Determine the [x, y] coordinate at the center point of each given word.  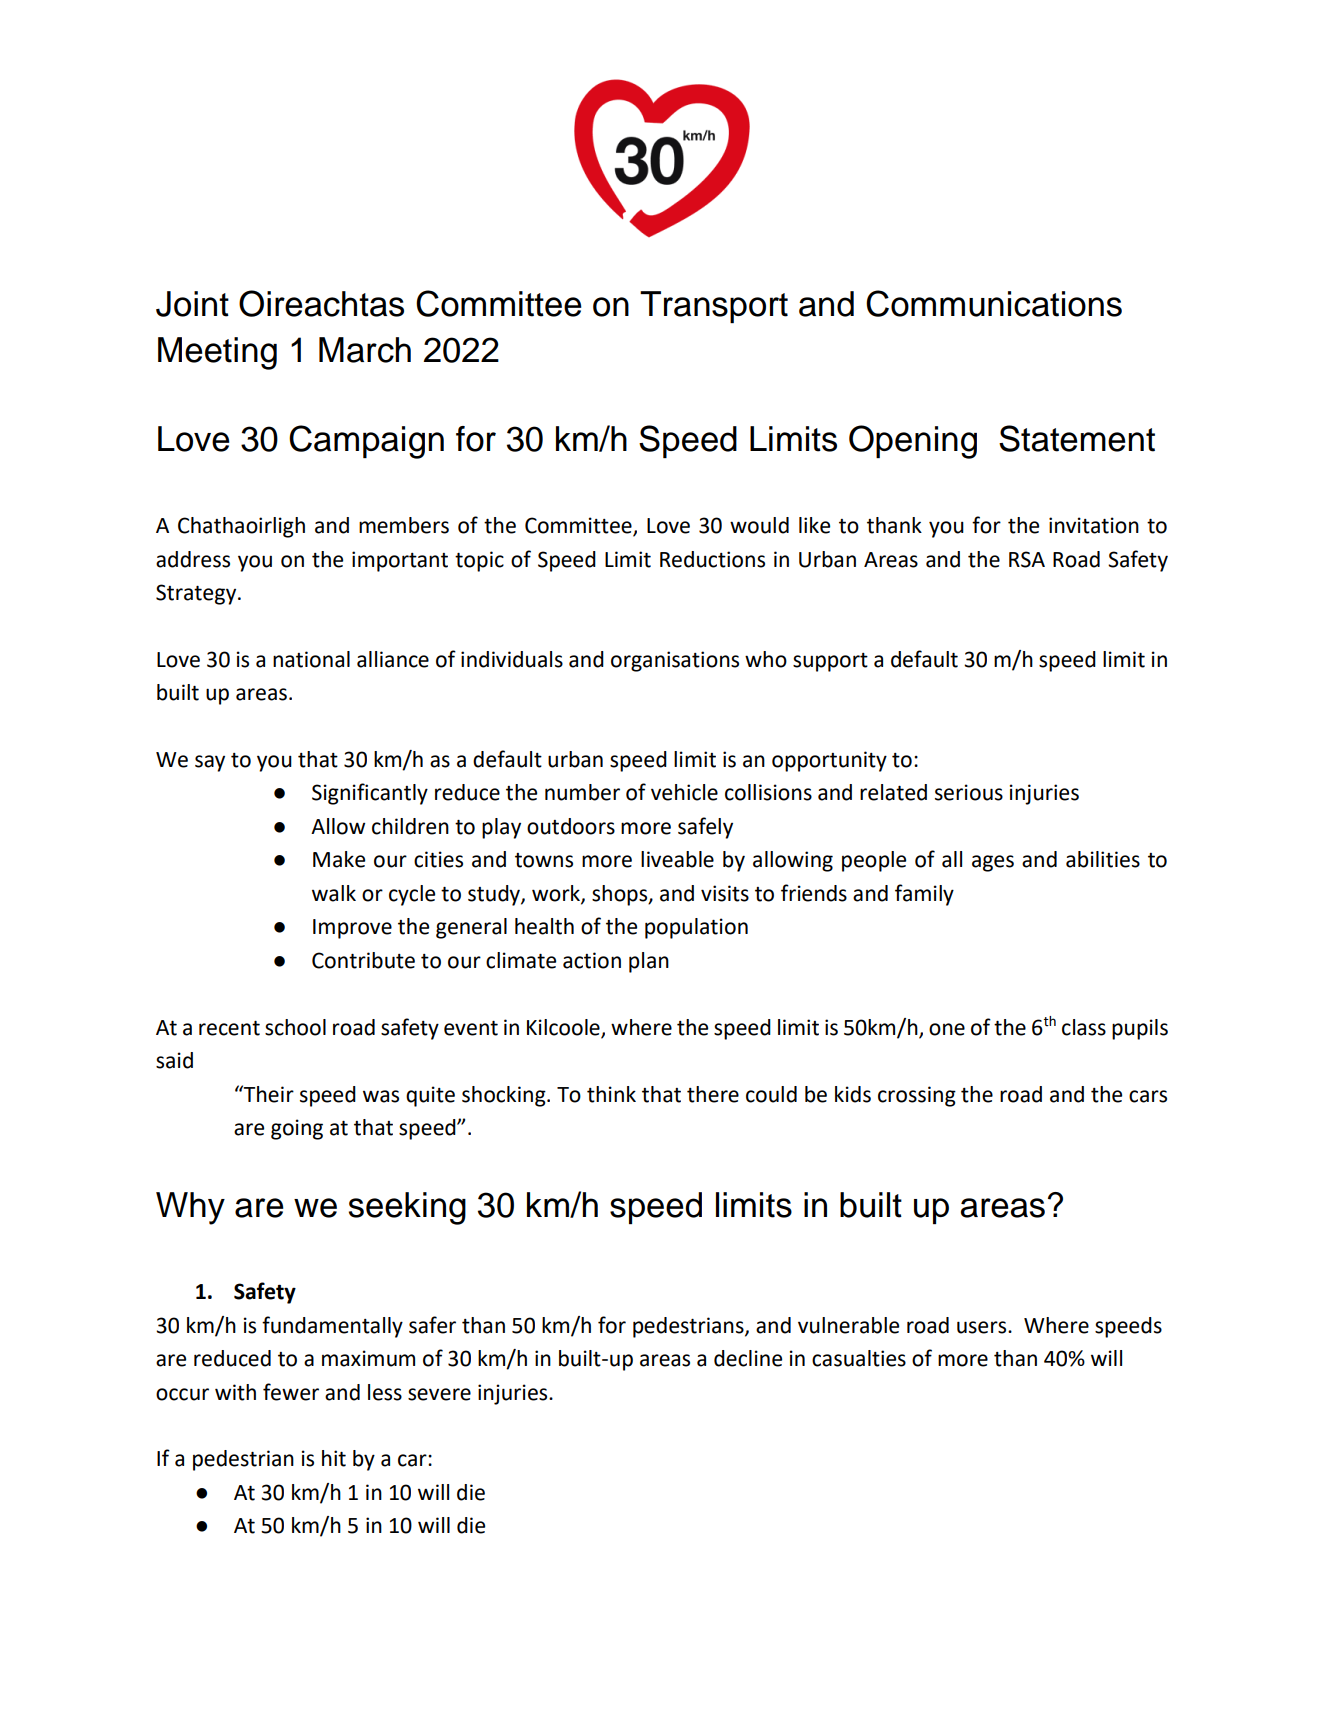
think [611, 1094]
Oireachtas [321, 303]
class [1084, 1027]
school [295, 1027]
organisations [675, 661]
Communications [994, 303]
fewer [291, 1392]
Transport [714, 307]
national [311, 659]
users [983, 1327]
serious [969, 792]
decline [748, 1358]
